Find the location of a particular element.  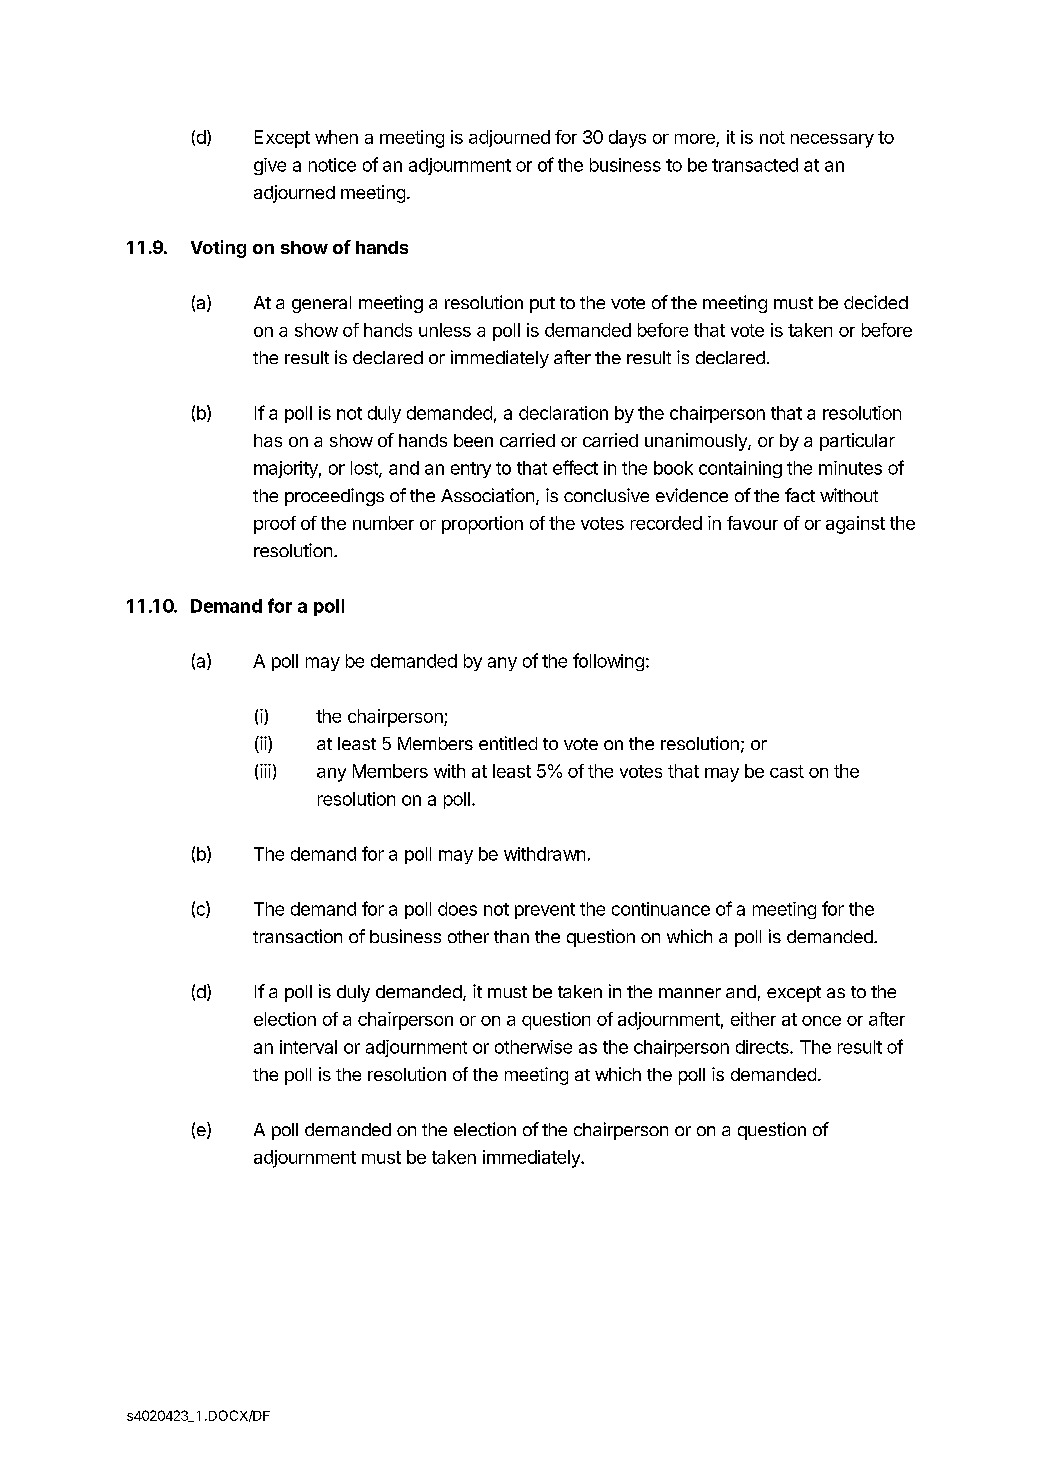

effect is located at coordinates (575, 467).
